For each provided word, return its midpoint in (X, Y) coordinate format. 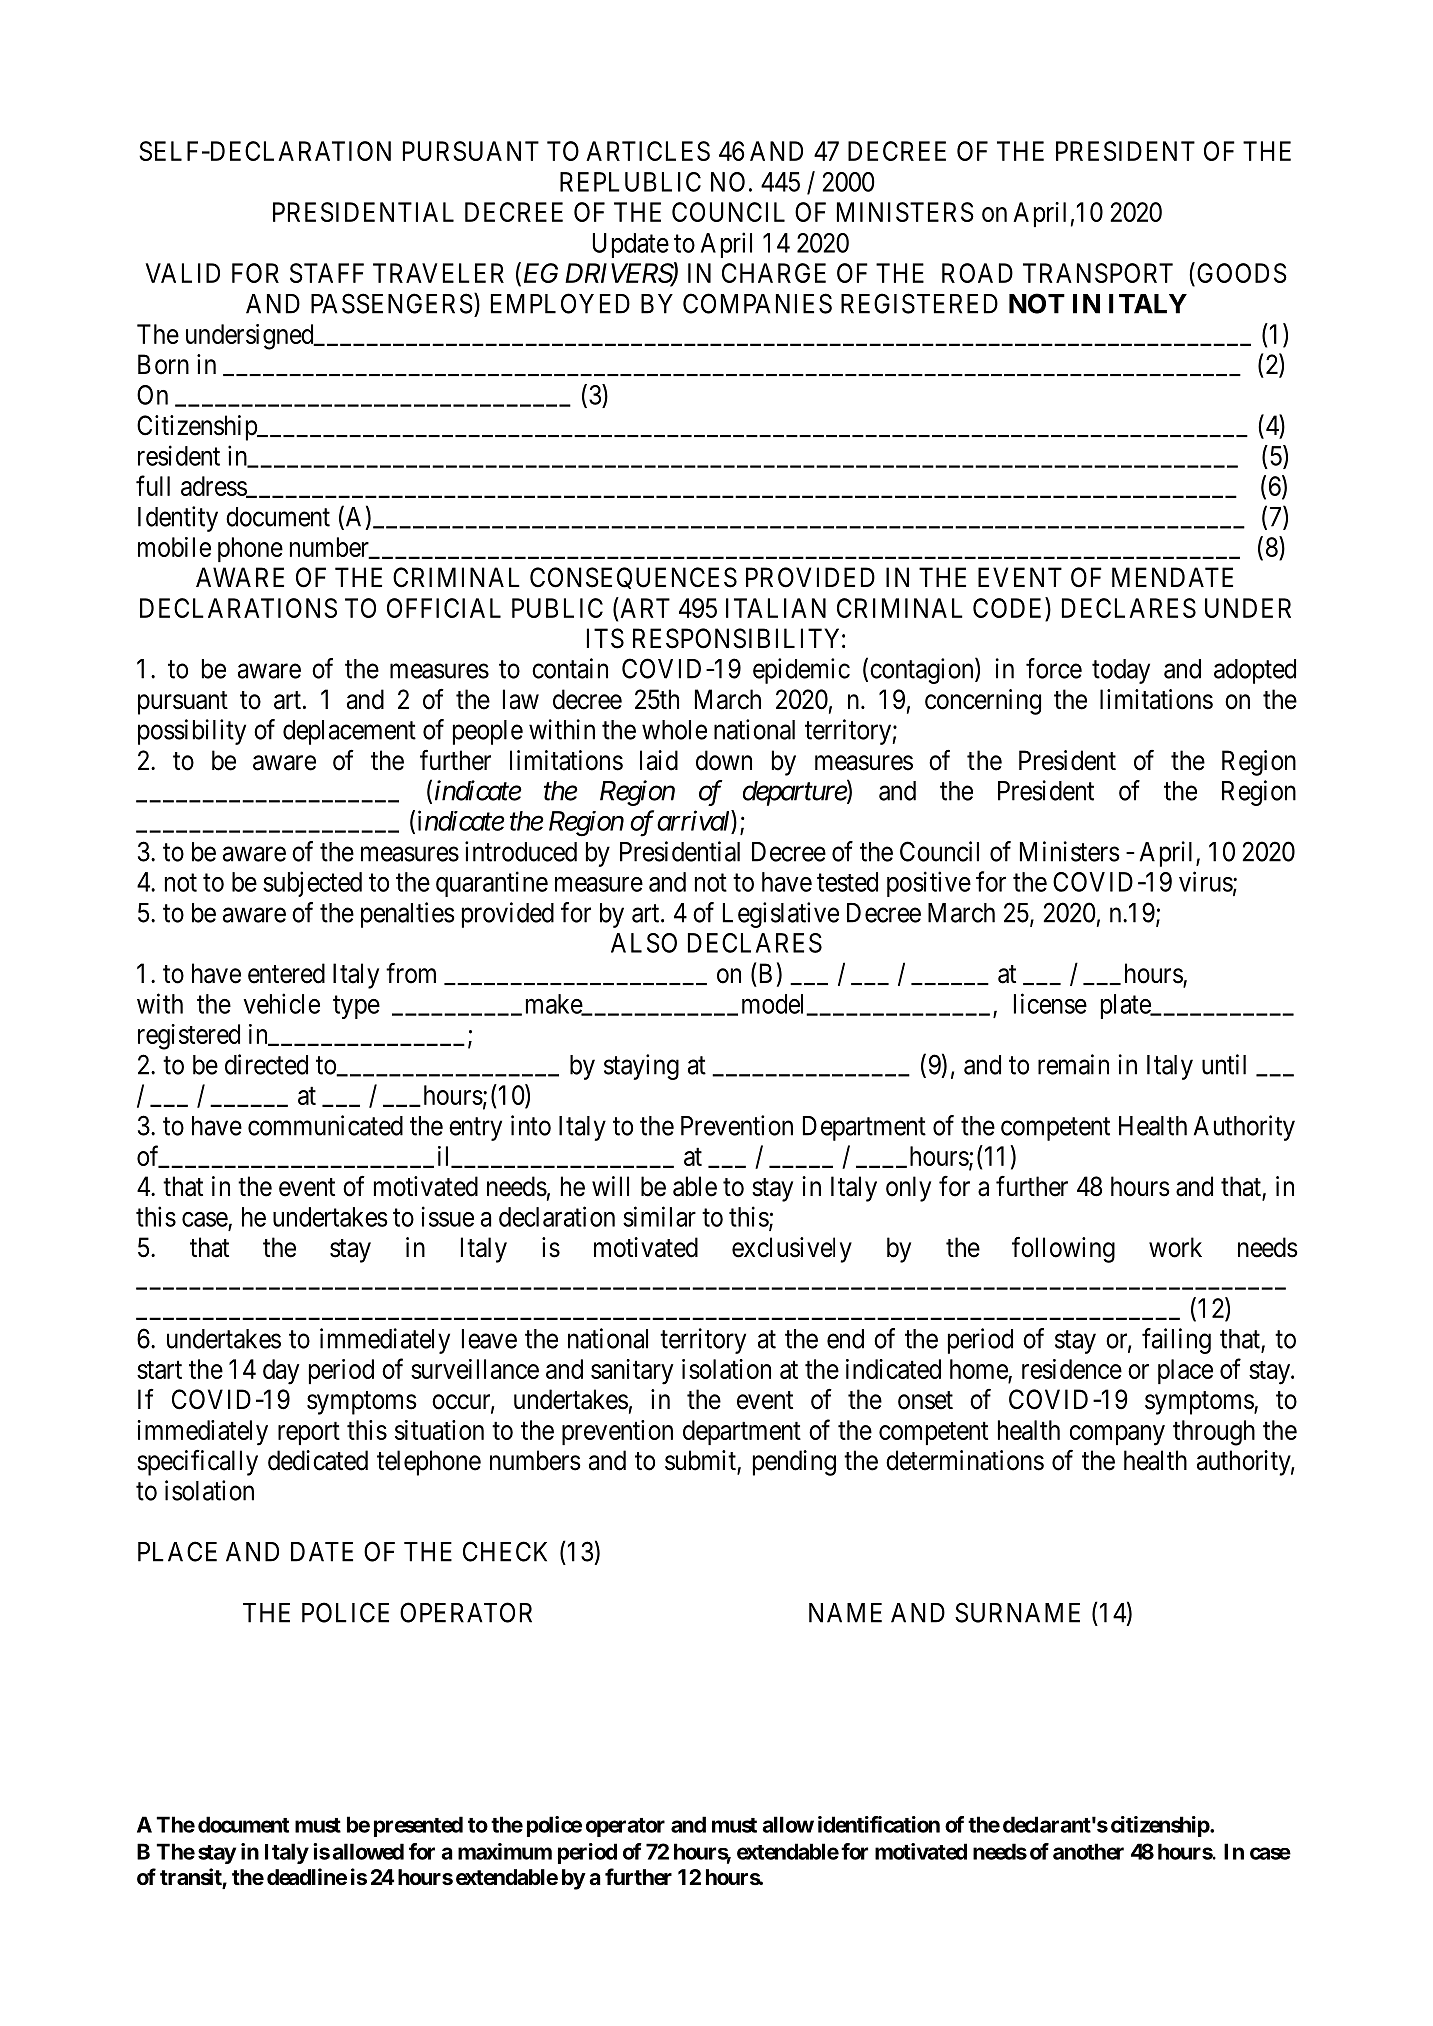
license (1050, 1003)
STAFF (327, 273)
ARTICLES (648, 151)
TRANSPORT (1098, 273)
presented (418, 1826)
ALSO (644, 943)
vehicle (281, 1003)
